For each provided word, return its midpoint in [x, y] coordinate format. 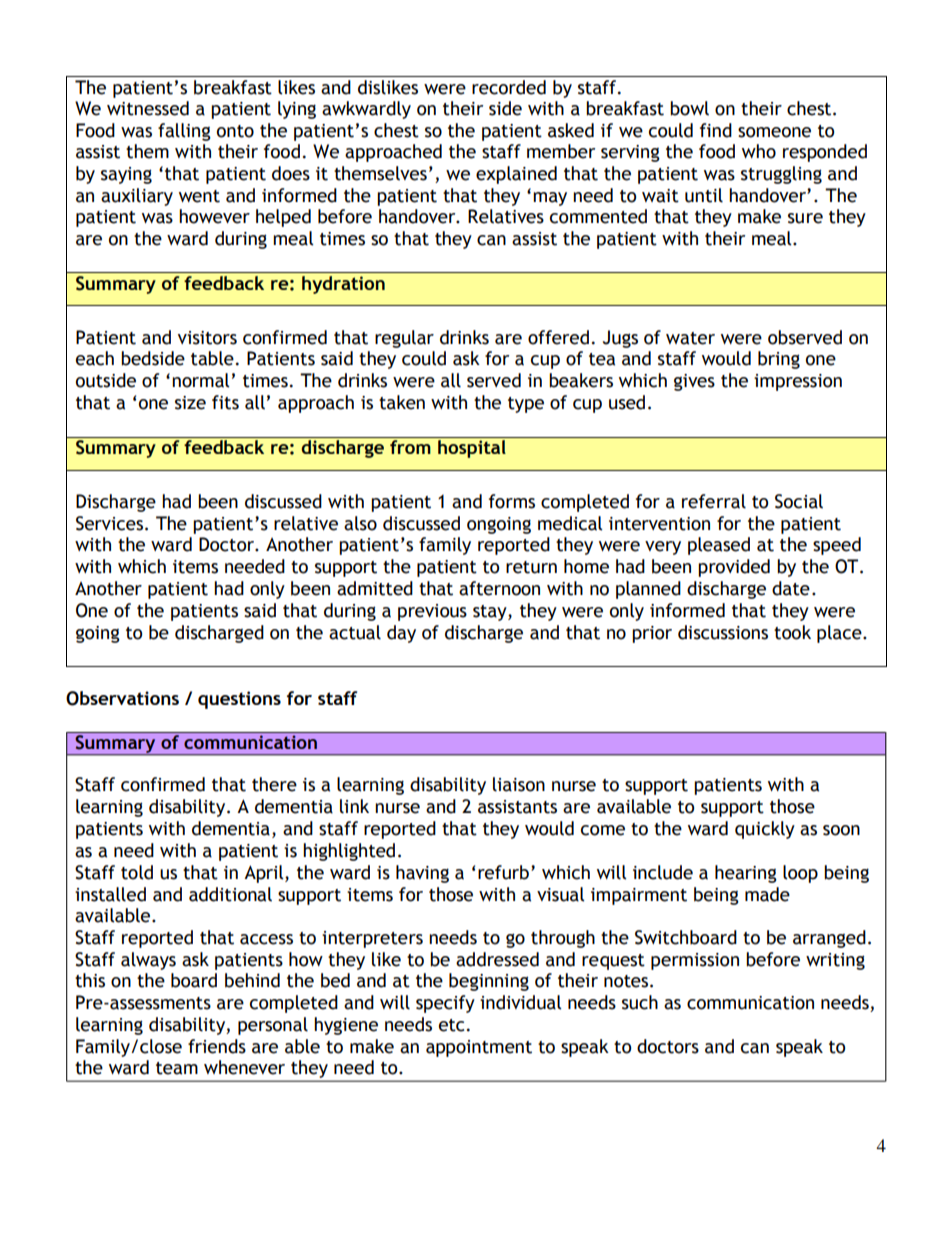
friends [217, 1046]
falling [184, 132]
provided [734, 568]
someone [774, 132]
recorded [509, 87]
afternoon [499, 588]
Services [111, 523]
